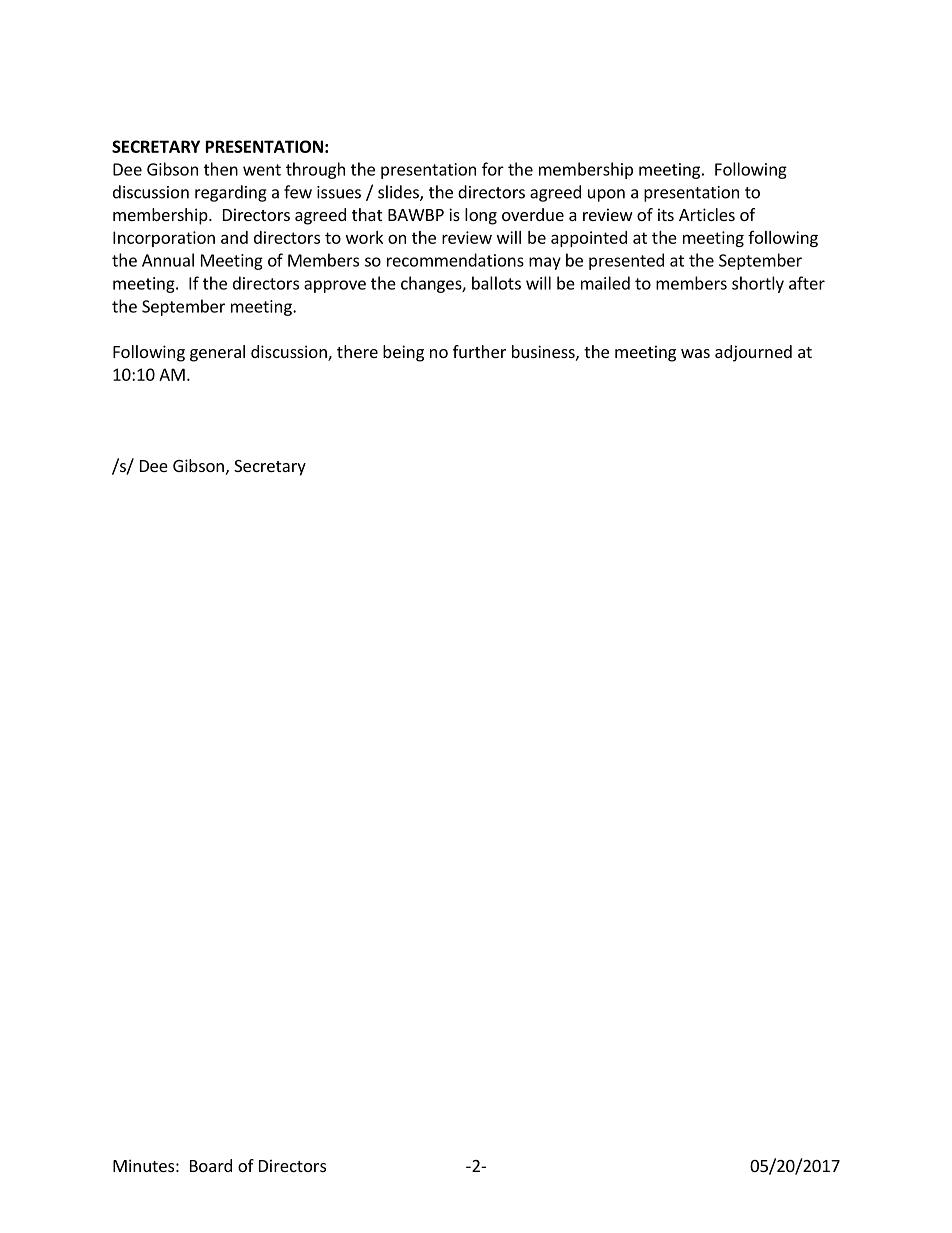 The image size is (952, 1233). I want to click on Articles, so click(707, 214).
